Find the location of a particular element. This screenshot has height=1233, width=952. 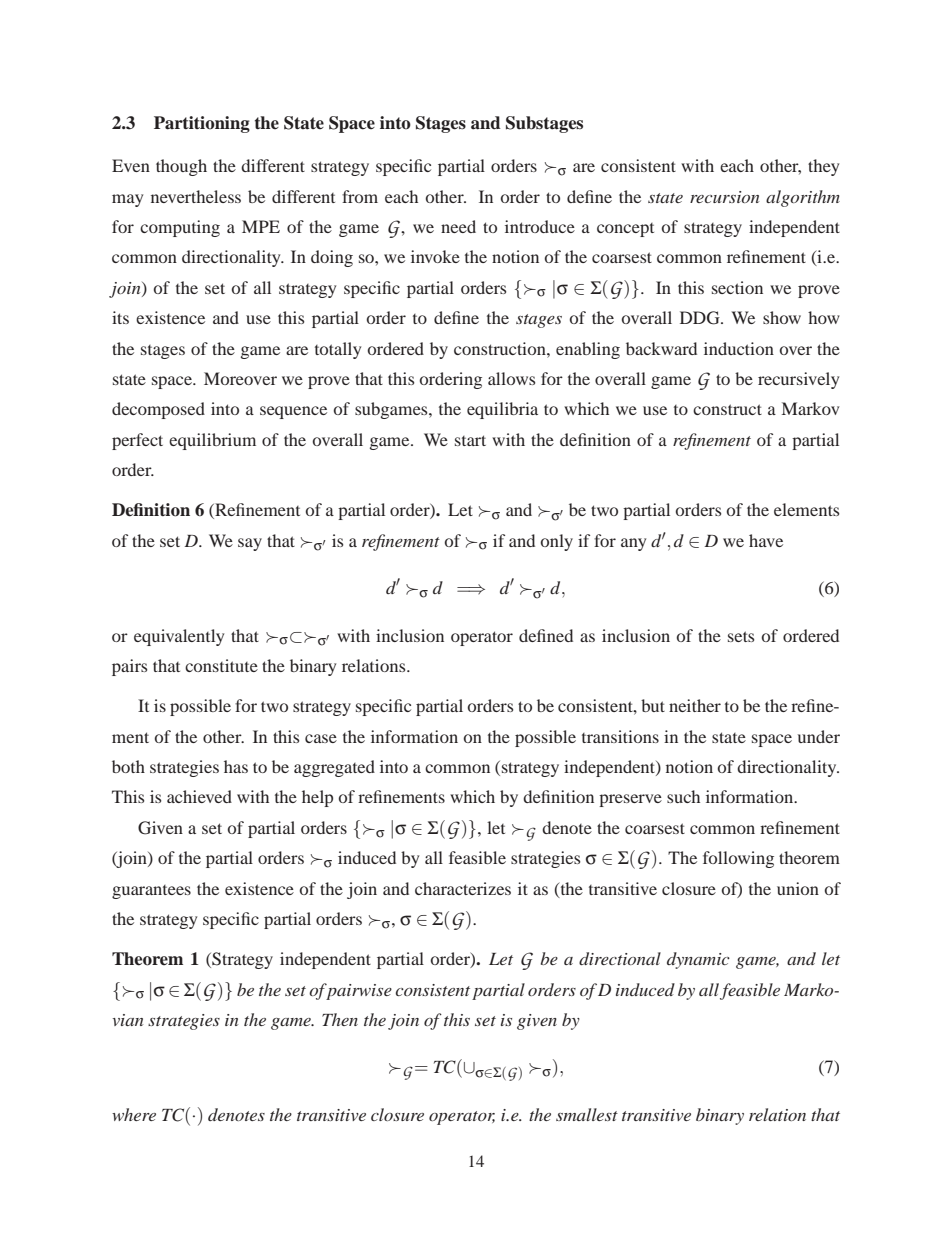

where is located at coordinates (134, 1114).
